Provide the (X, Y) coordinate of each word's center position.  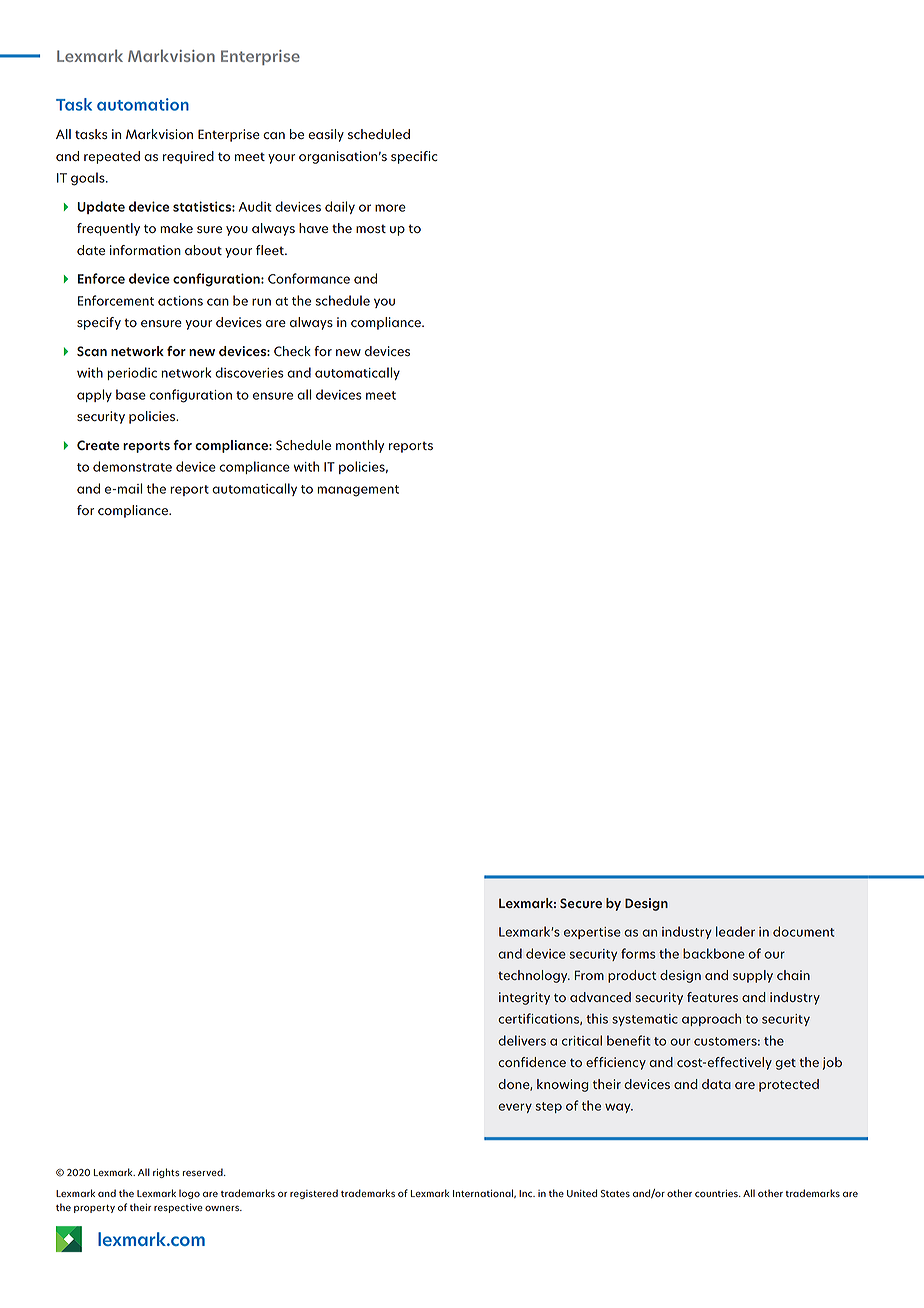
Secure (581, 903)
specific (414, 157)
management (358, 491)
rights (166, 1173)
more (390, 208)
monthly (360, 446)
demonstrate (132, 466)
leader (735, 931)
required (188, 157)
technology (534, 976)
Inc (527, 1193)
